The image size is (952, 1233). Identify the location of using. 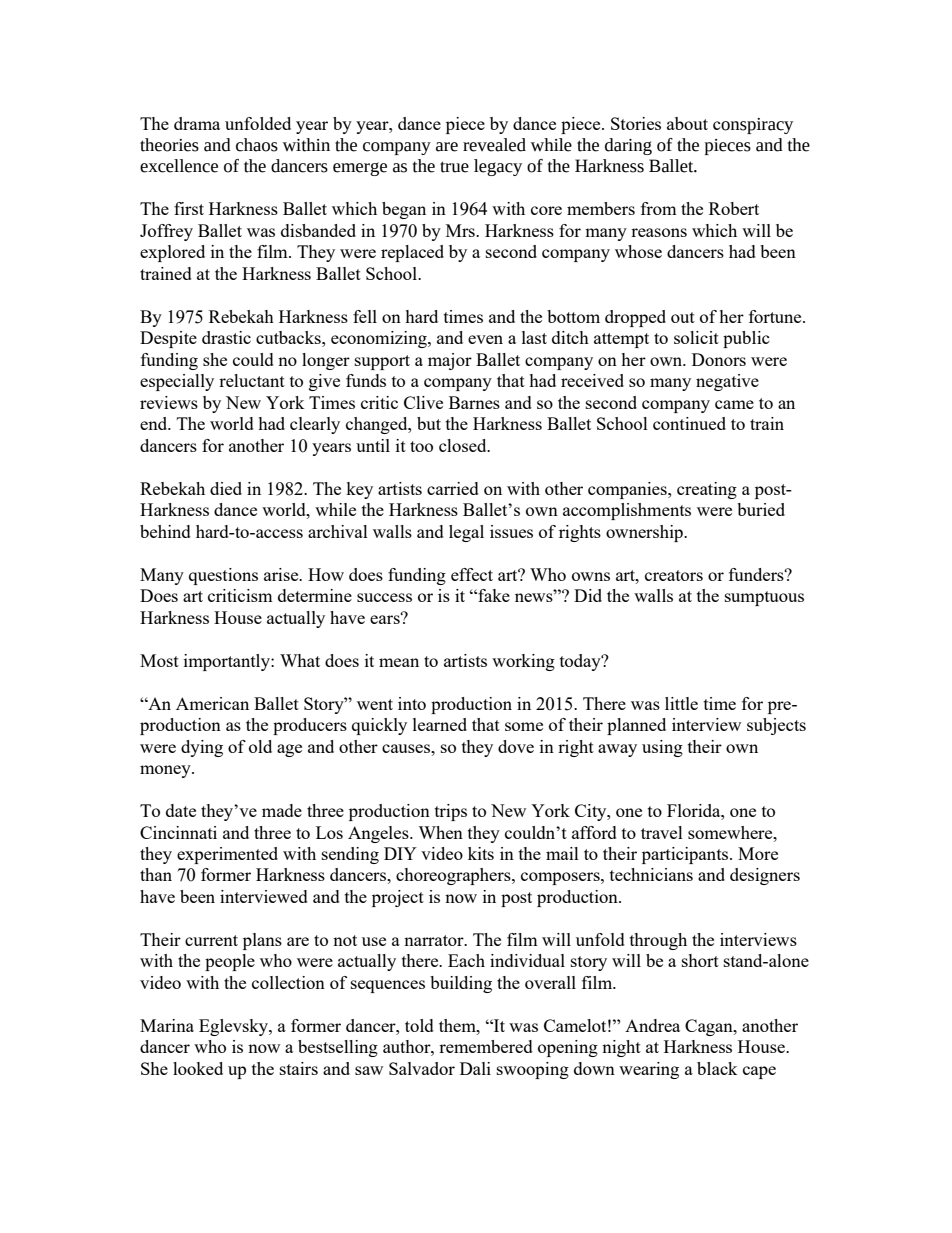
(662, 748).
